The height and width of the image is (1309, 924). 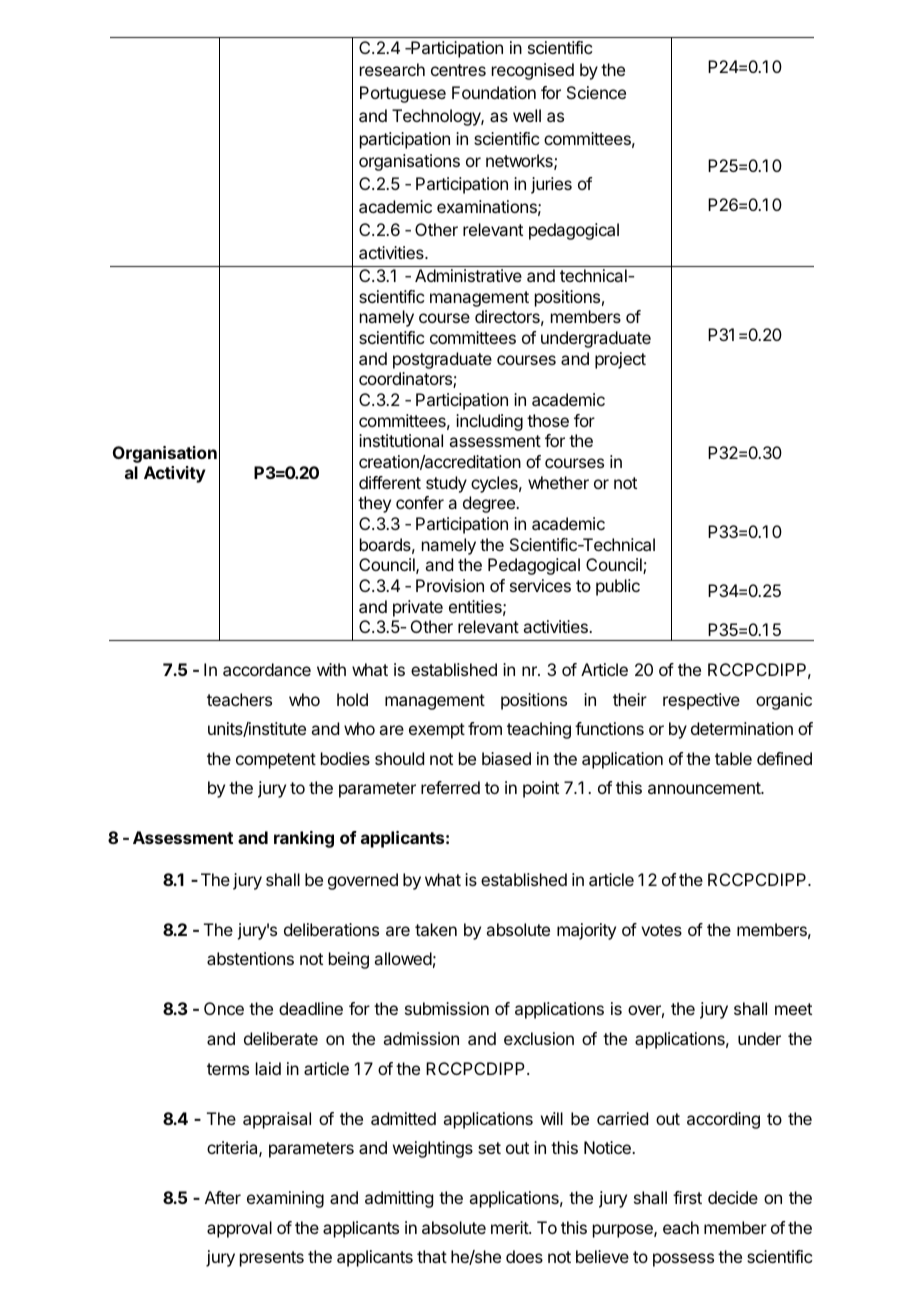 I want to click on research, so click(x=392, y=69).
